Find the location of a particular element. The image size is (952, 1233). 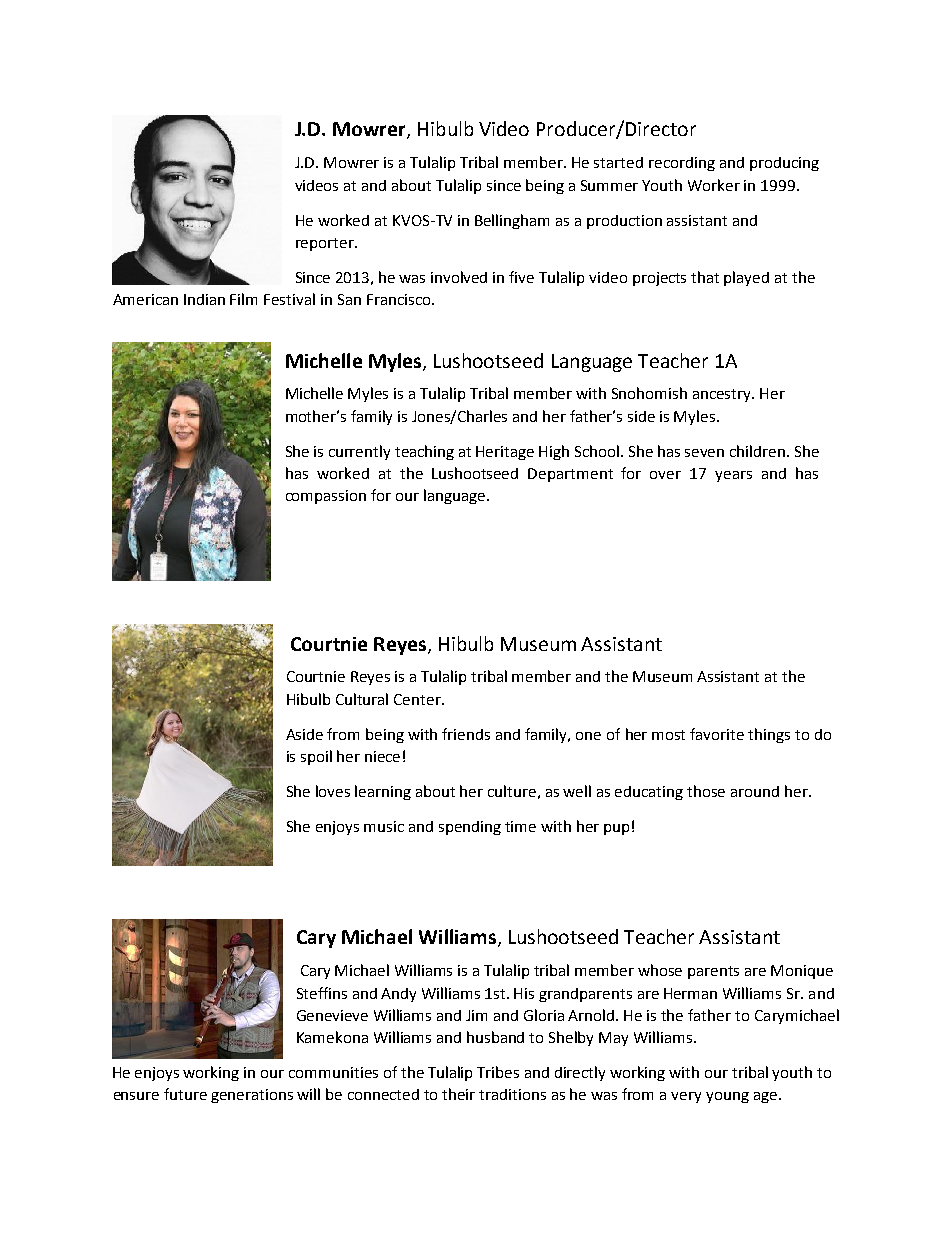

currently is located at coordinates (359, 452).
